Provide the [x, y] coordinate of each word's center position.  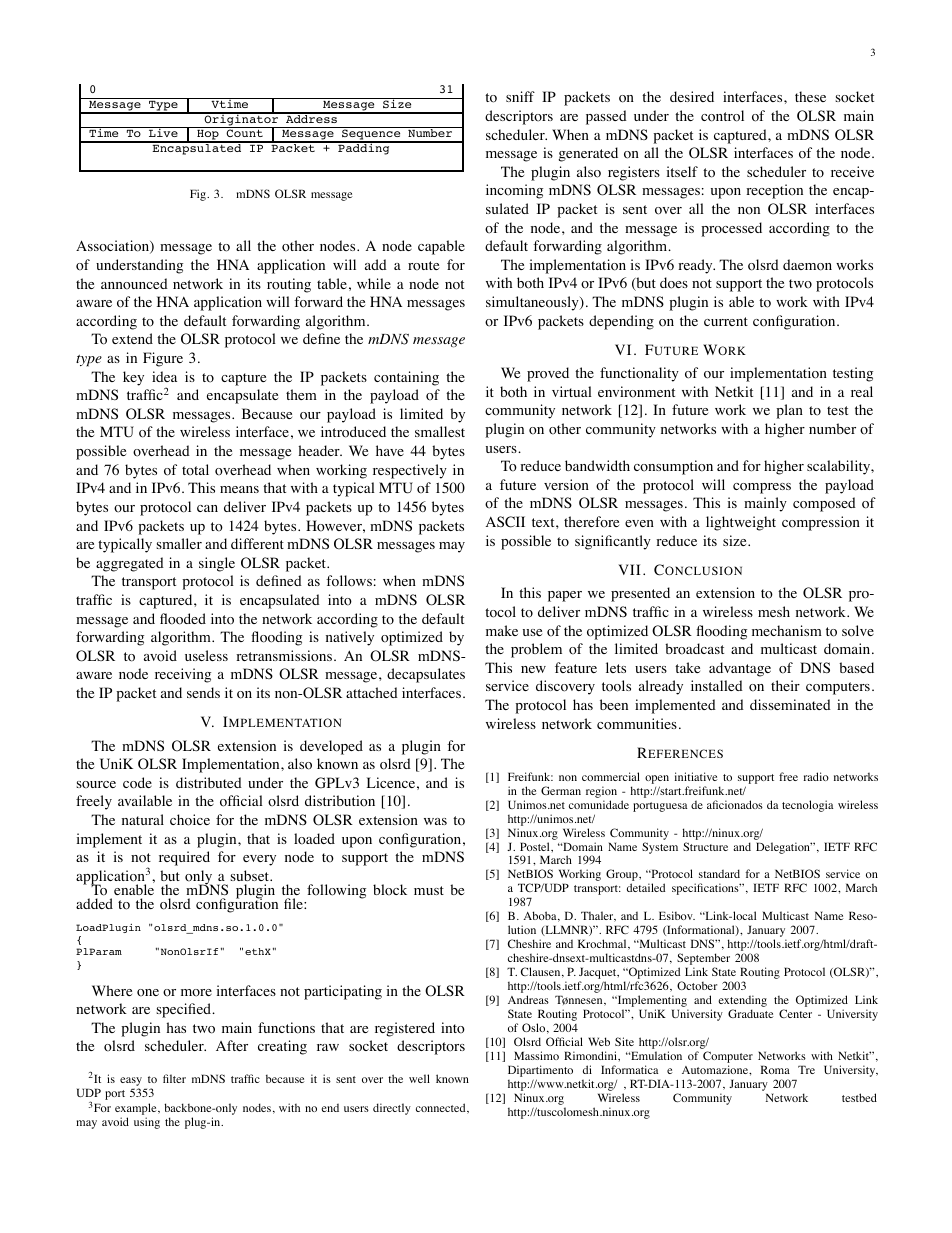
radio [816, 776]
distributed [209, 782]
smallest [440, 431]
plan [789, 411]
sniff [520, 96]
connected [442, 1108]
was [435, 821]
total [195, 470]
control [722, 116]
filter [174, 1078]
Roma [775, 1069]
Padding [364, 148]
